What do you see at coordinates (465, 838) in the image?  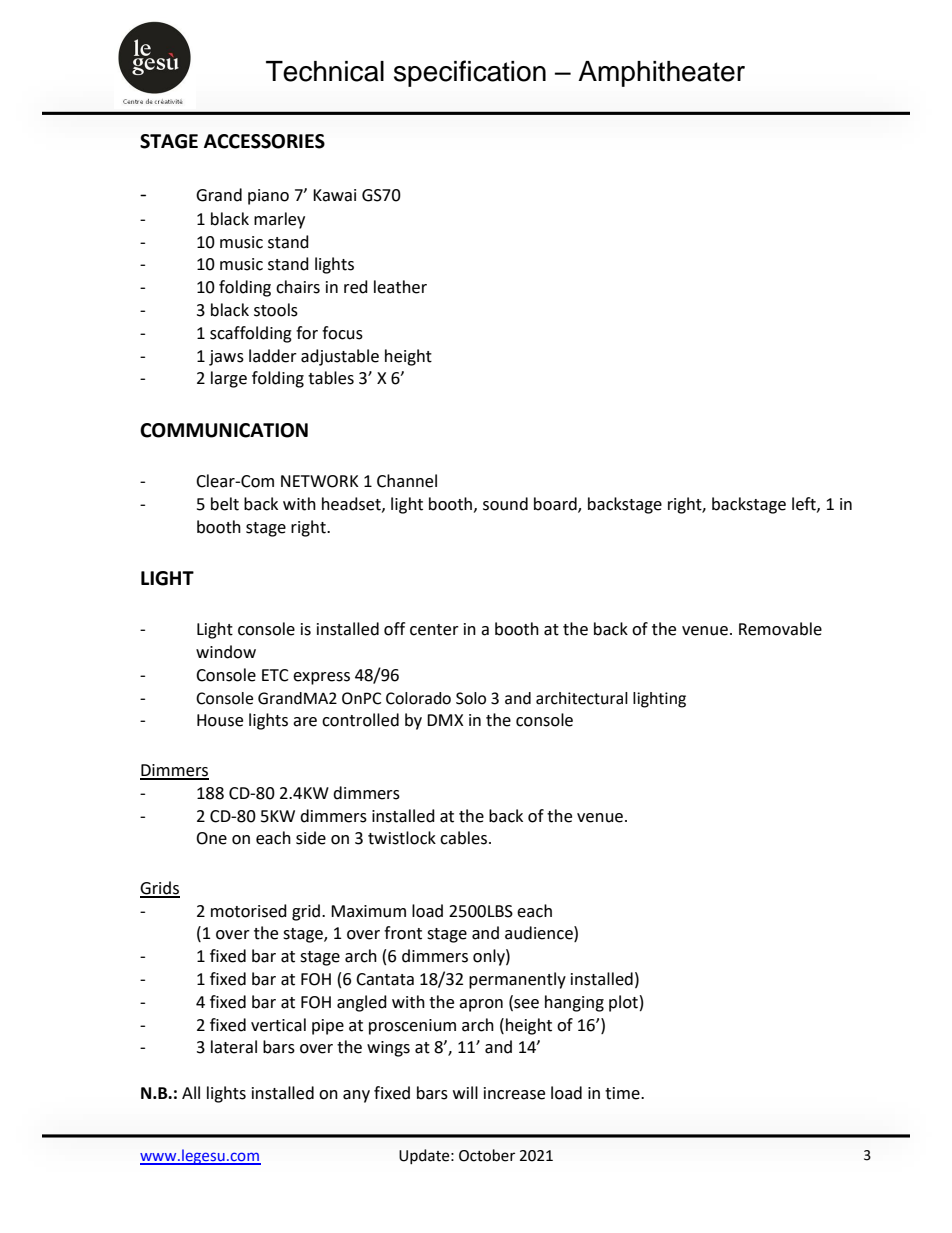 I see `cables` at bounding box center [465, 838].
